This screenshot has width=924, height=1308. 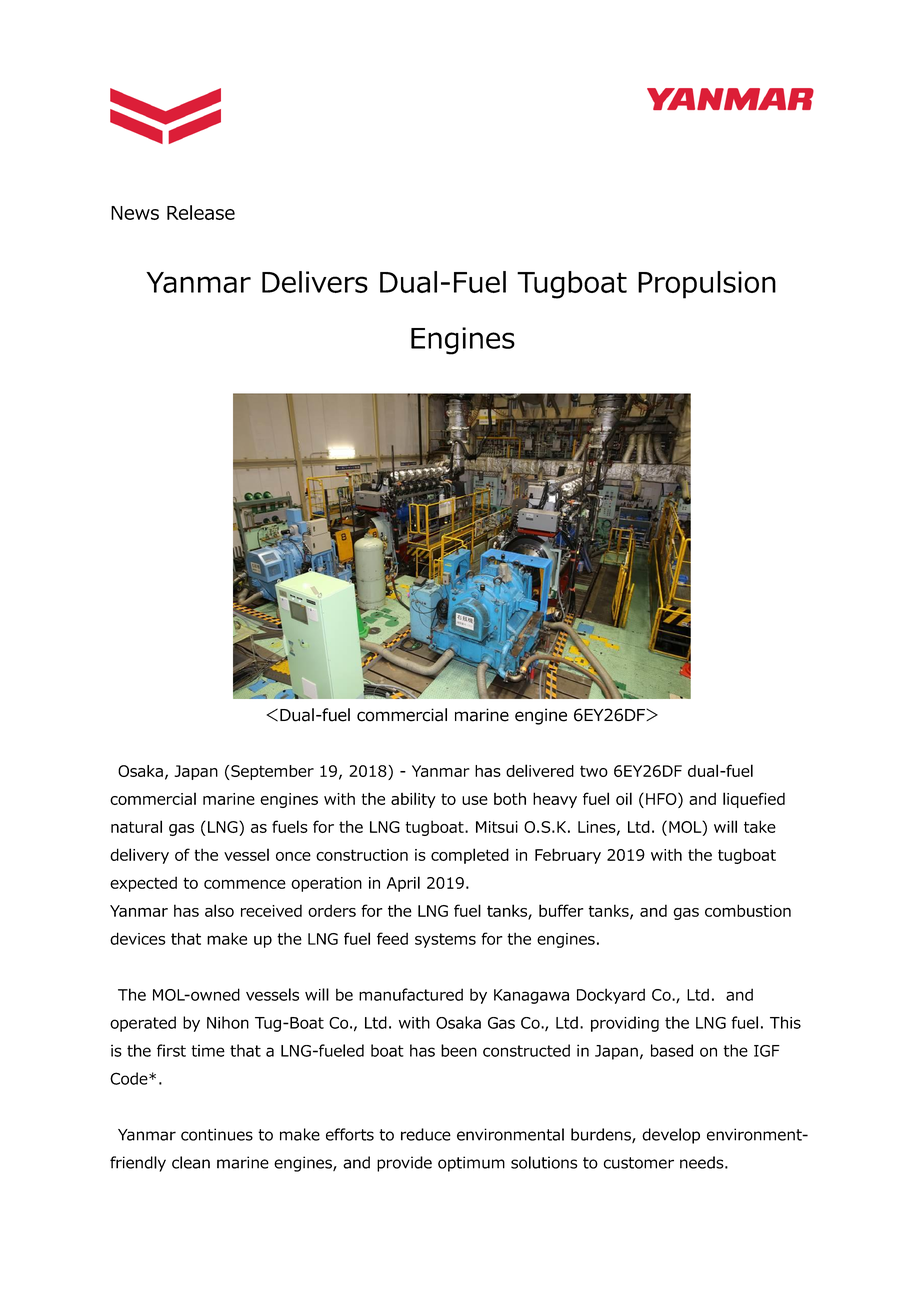 What do you see at coordinates (594, 771) in the screenshot?
I see `two` at bounding box center [594, 771].
